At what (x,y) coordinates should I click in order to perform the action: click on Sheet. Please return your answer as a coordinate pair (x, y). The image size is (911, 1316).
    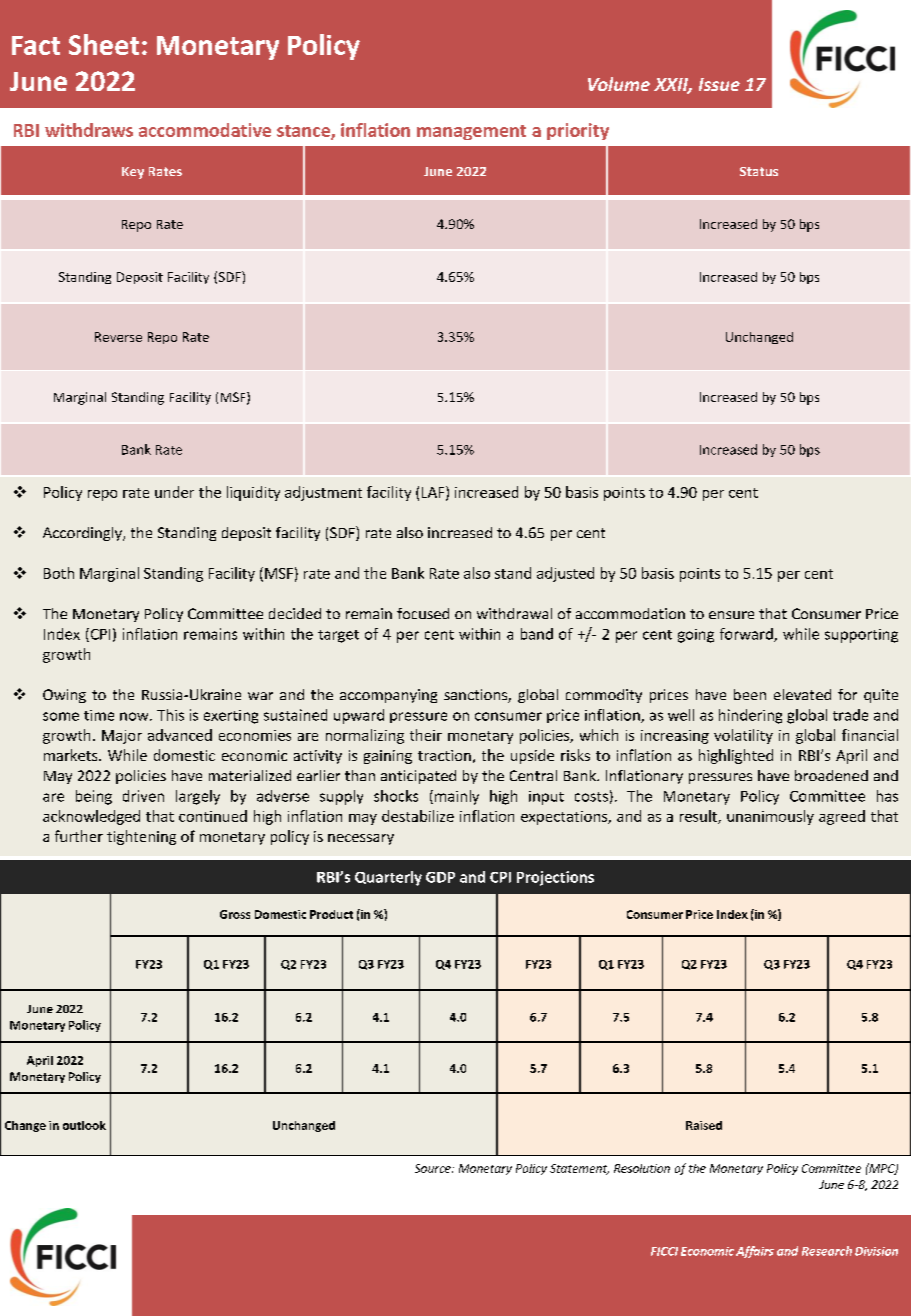
    Looking at the image, I should click on (104, 44).
